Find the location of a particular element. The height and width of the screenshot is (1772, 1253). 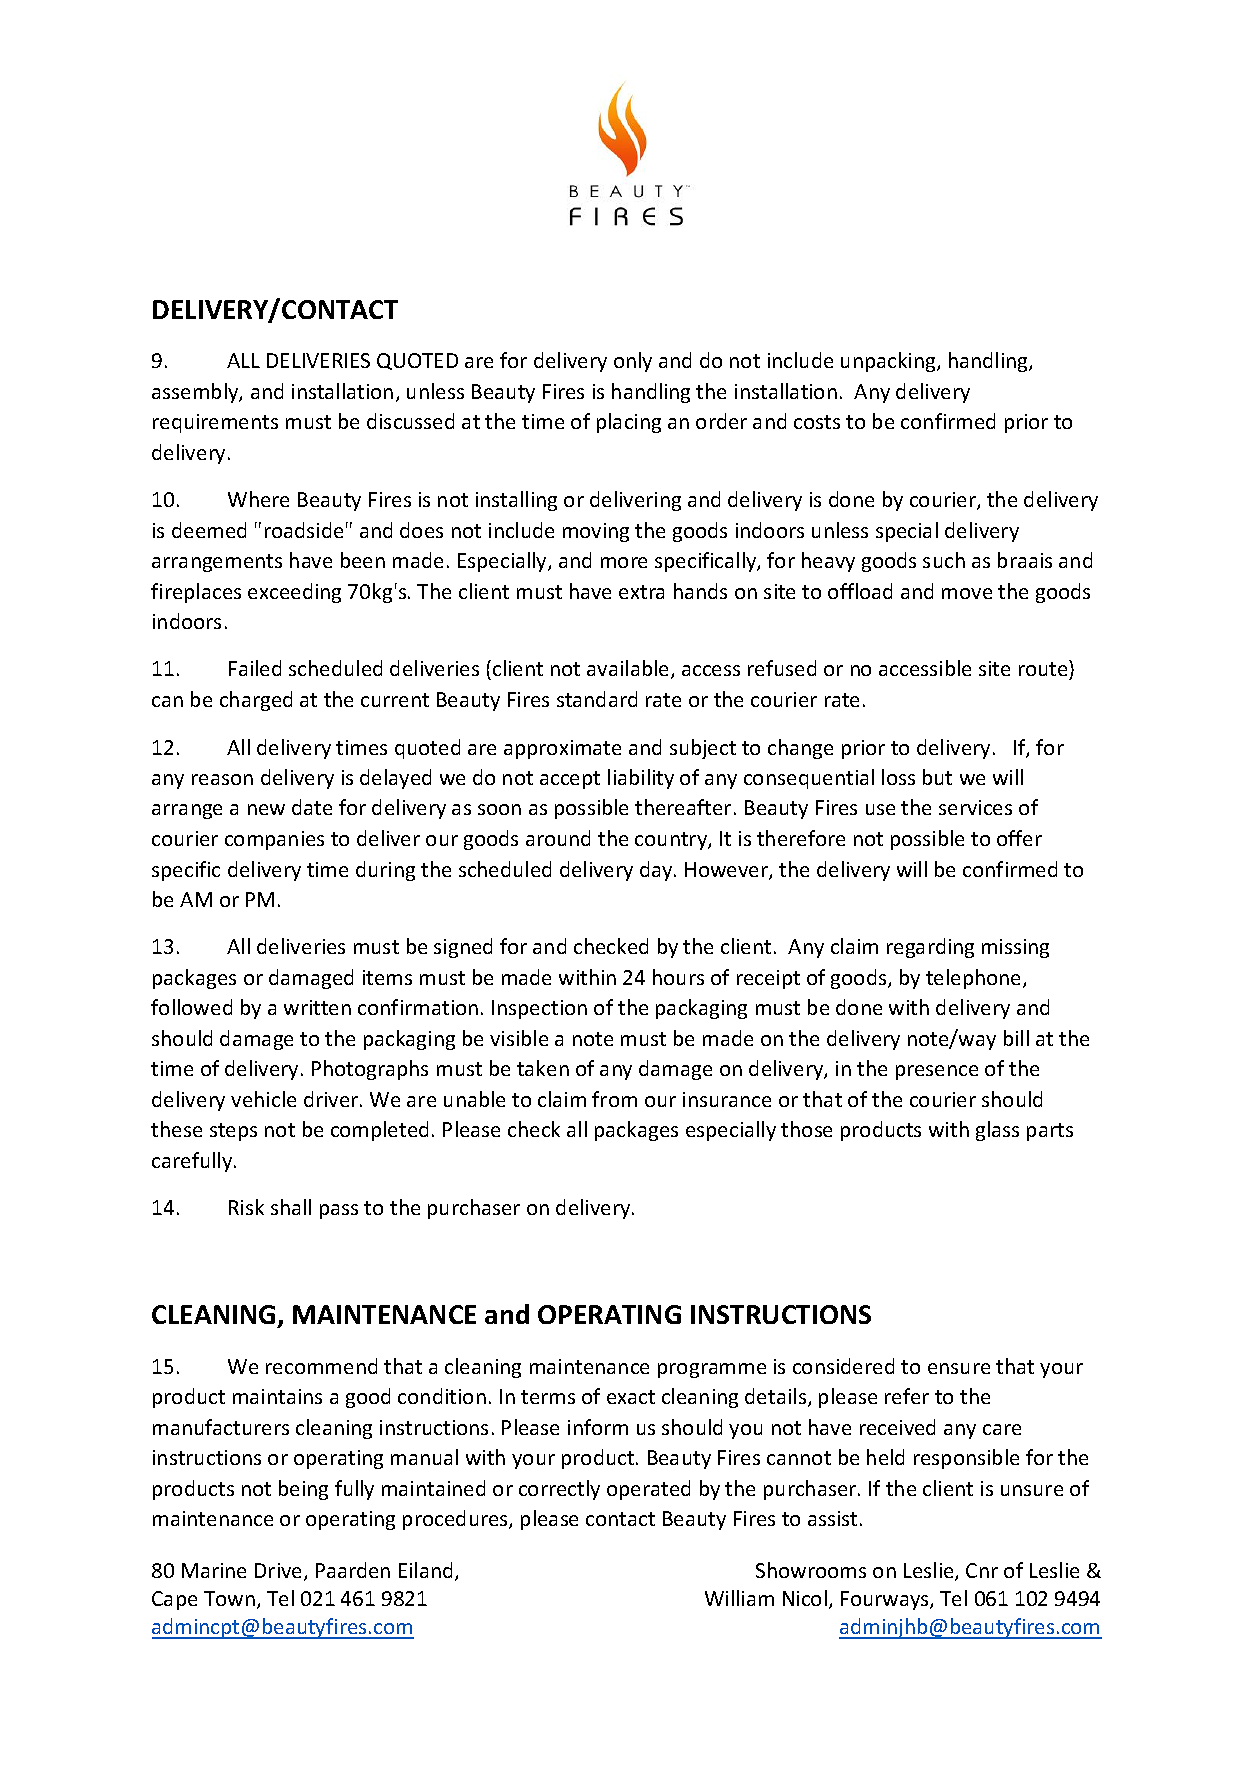

ensure is located at coordinates (959, 1368).
